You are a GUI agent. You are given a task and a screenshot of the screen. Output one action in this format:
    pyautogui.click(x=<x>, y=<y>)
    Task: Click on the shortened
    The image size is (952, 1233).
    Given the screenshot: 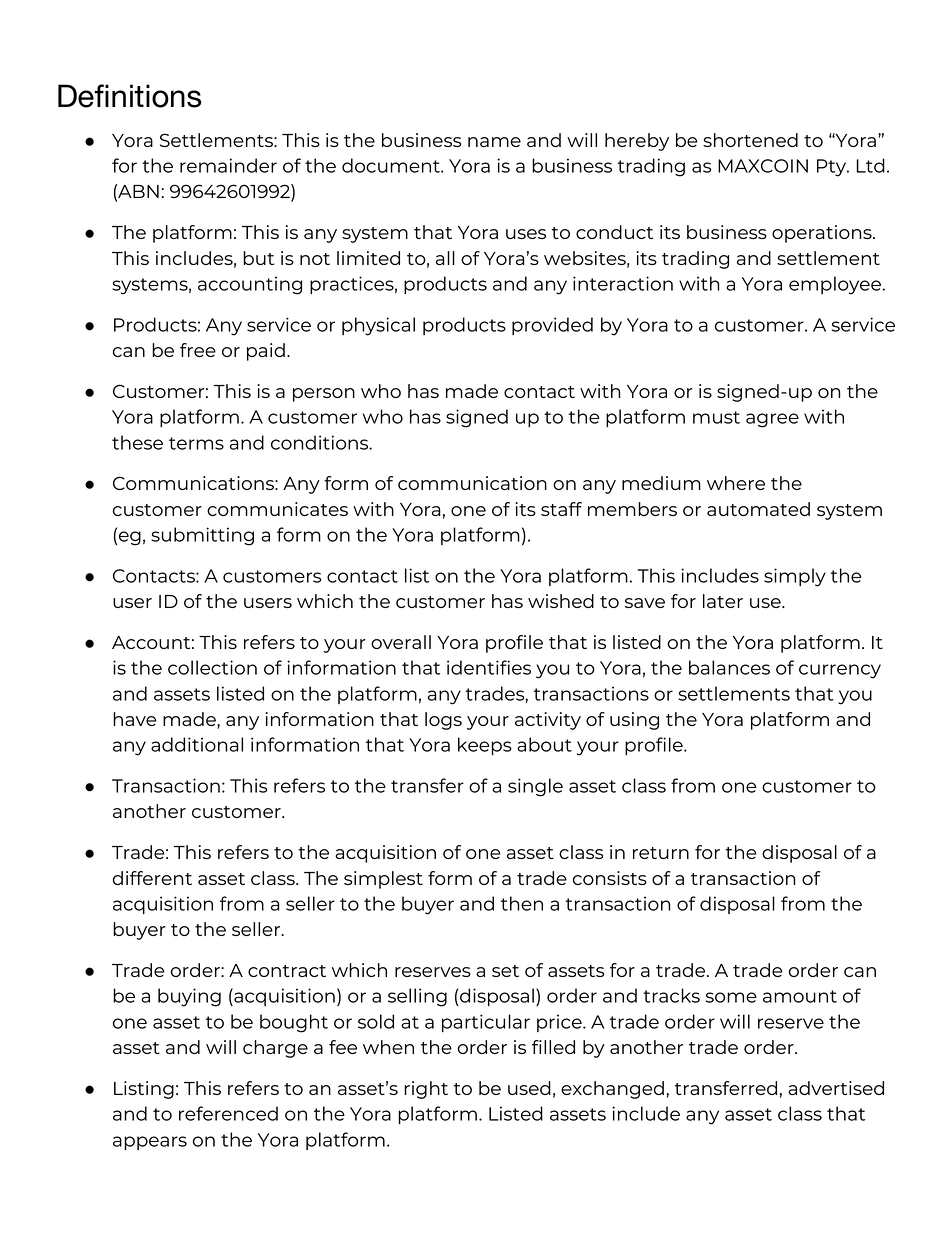 What is the action you would take?
    pyautogui.click(x=750, y=140)
